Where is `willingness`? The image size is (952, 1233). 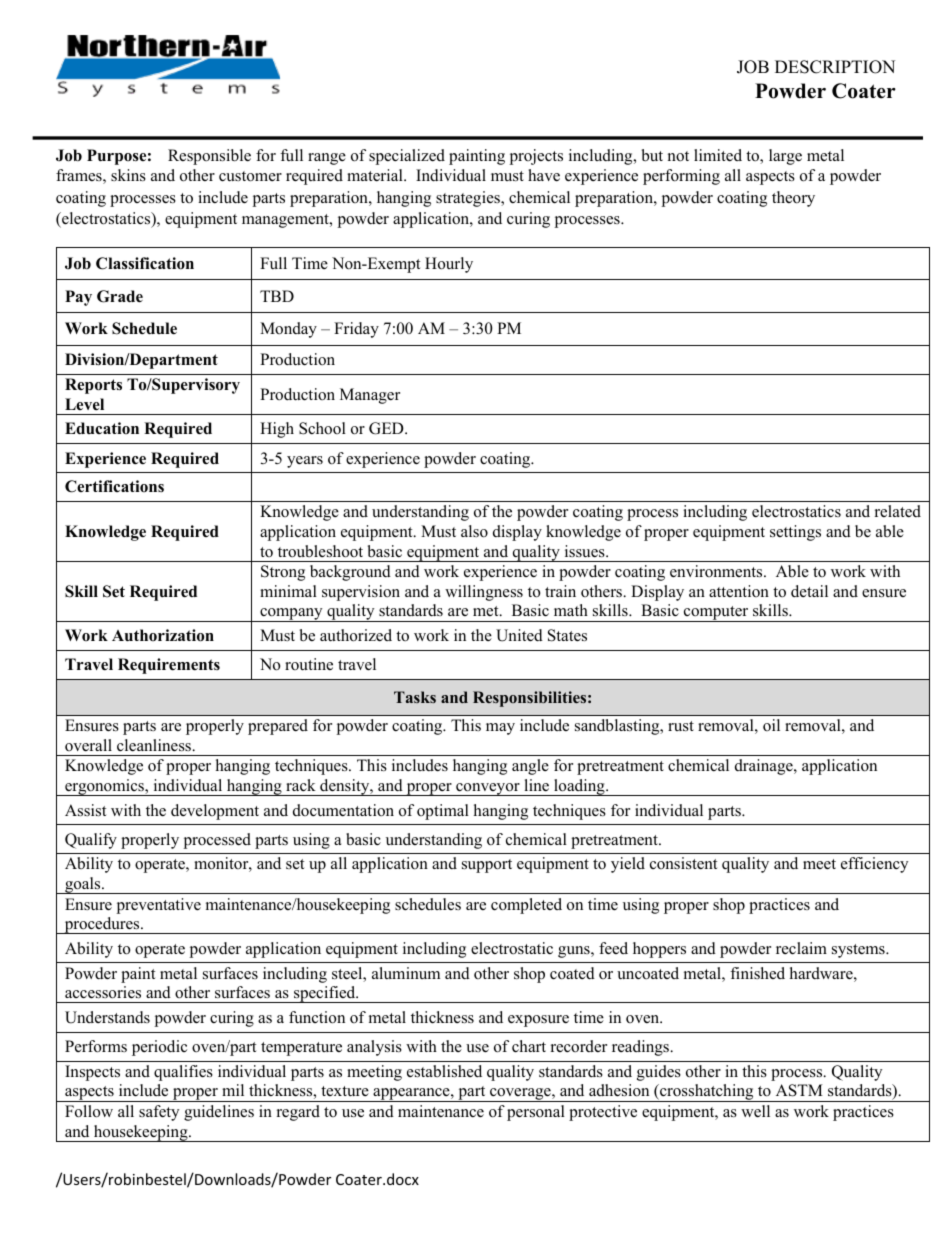 willingness is located at coordinates (484, 593).
